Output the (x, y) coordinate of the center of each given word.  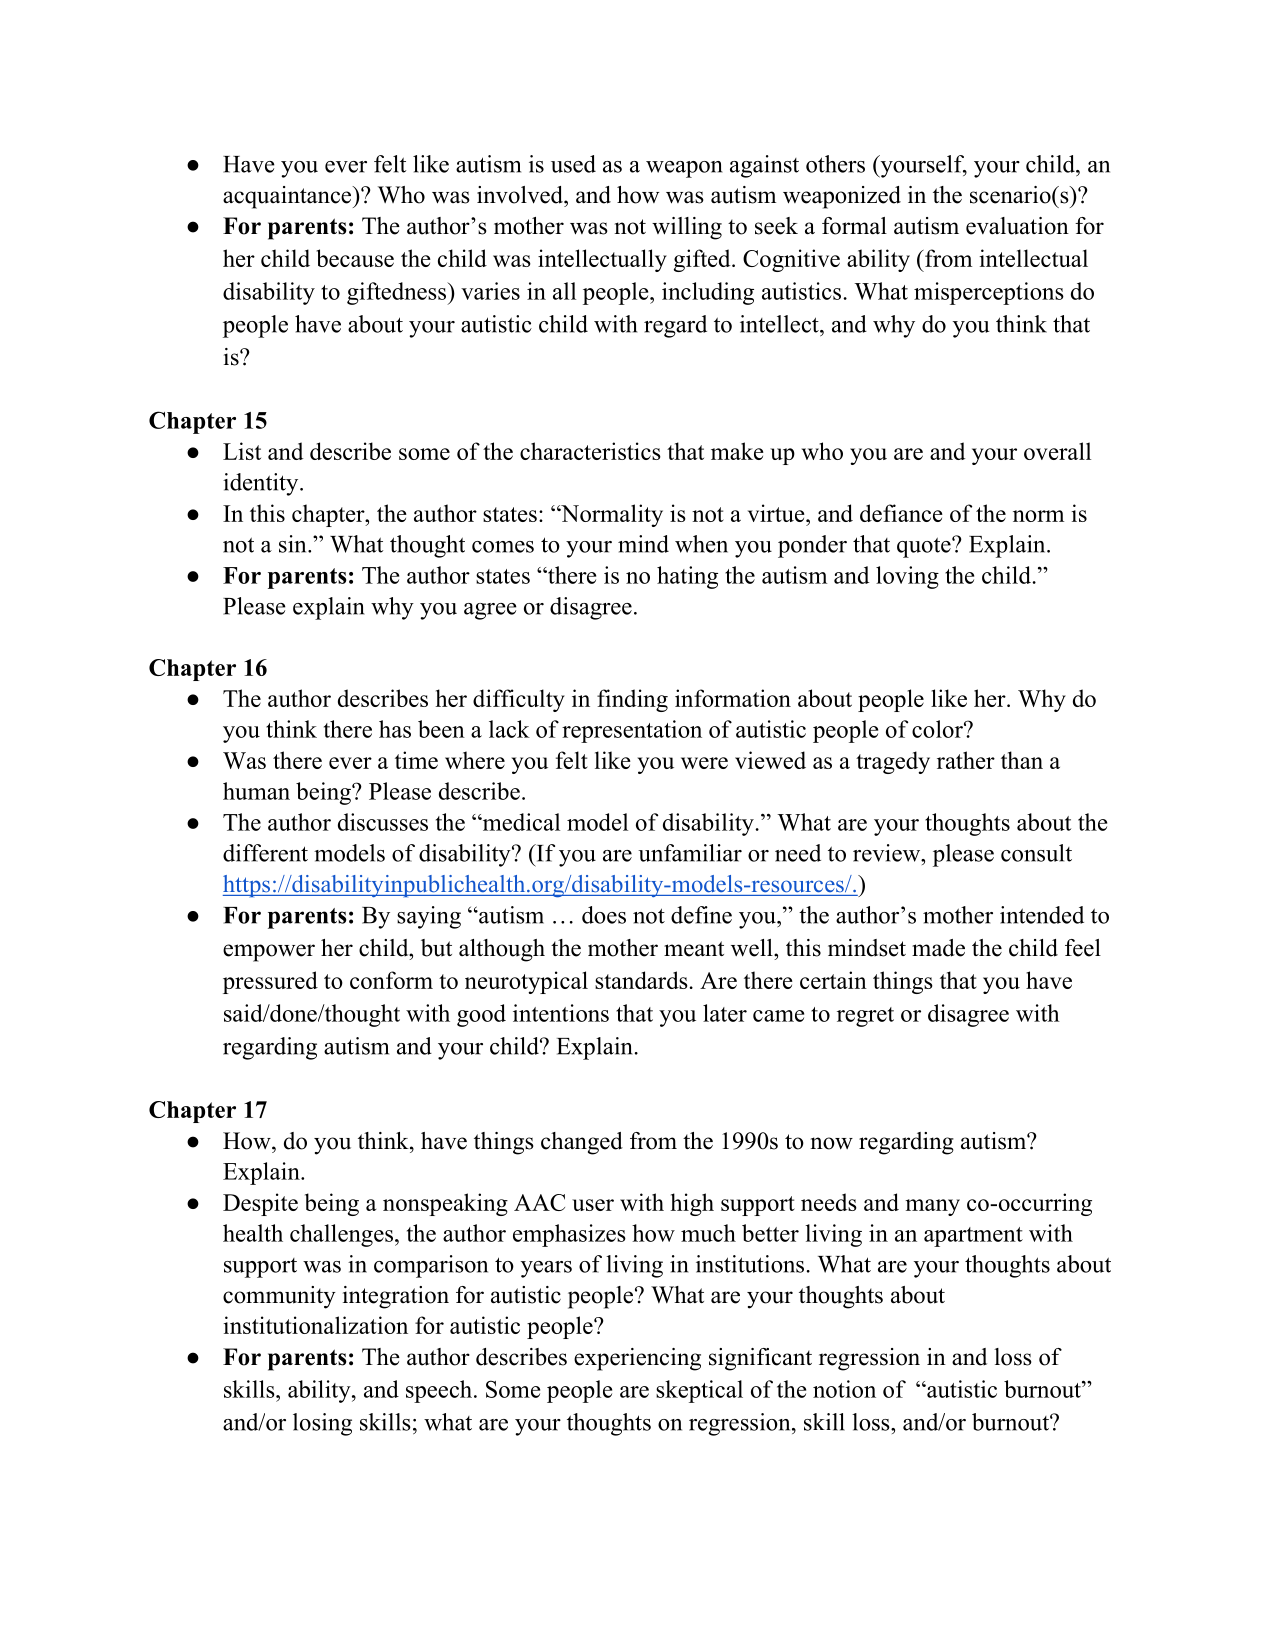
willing (687, 228)
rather (966, 760)
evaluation (1017, 226)
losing (322, 1424)
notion (844, 1389)
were (704, 763)
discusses (383, 822)
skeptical (699, 1391)
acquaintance (288, 197)
